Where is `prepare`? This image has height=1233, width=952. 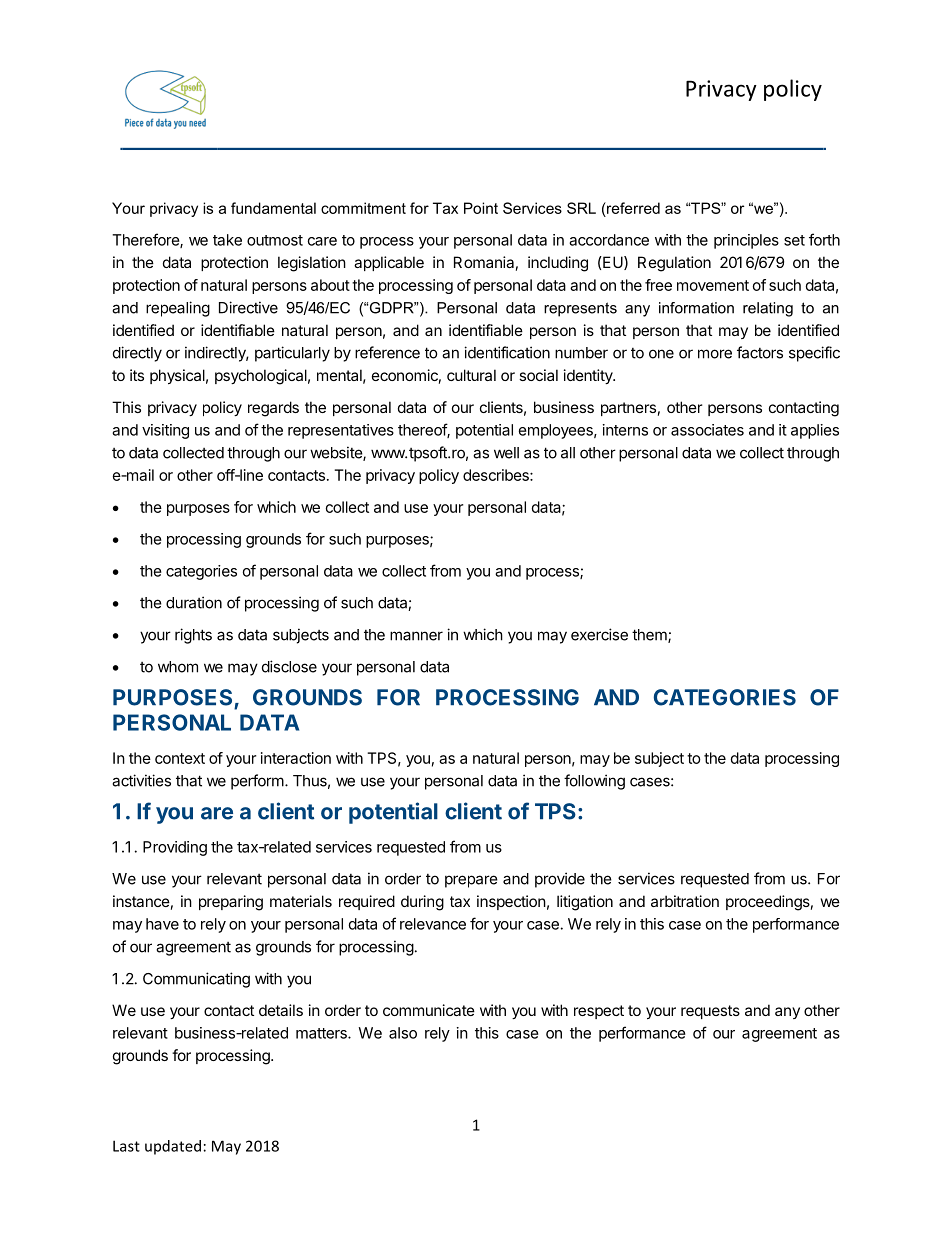 prepare is located at coordinates (471, 881).
